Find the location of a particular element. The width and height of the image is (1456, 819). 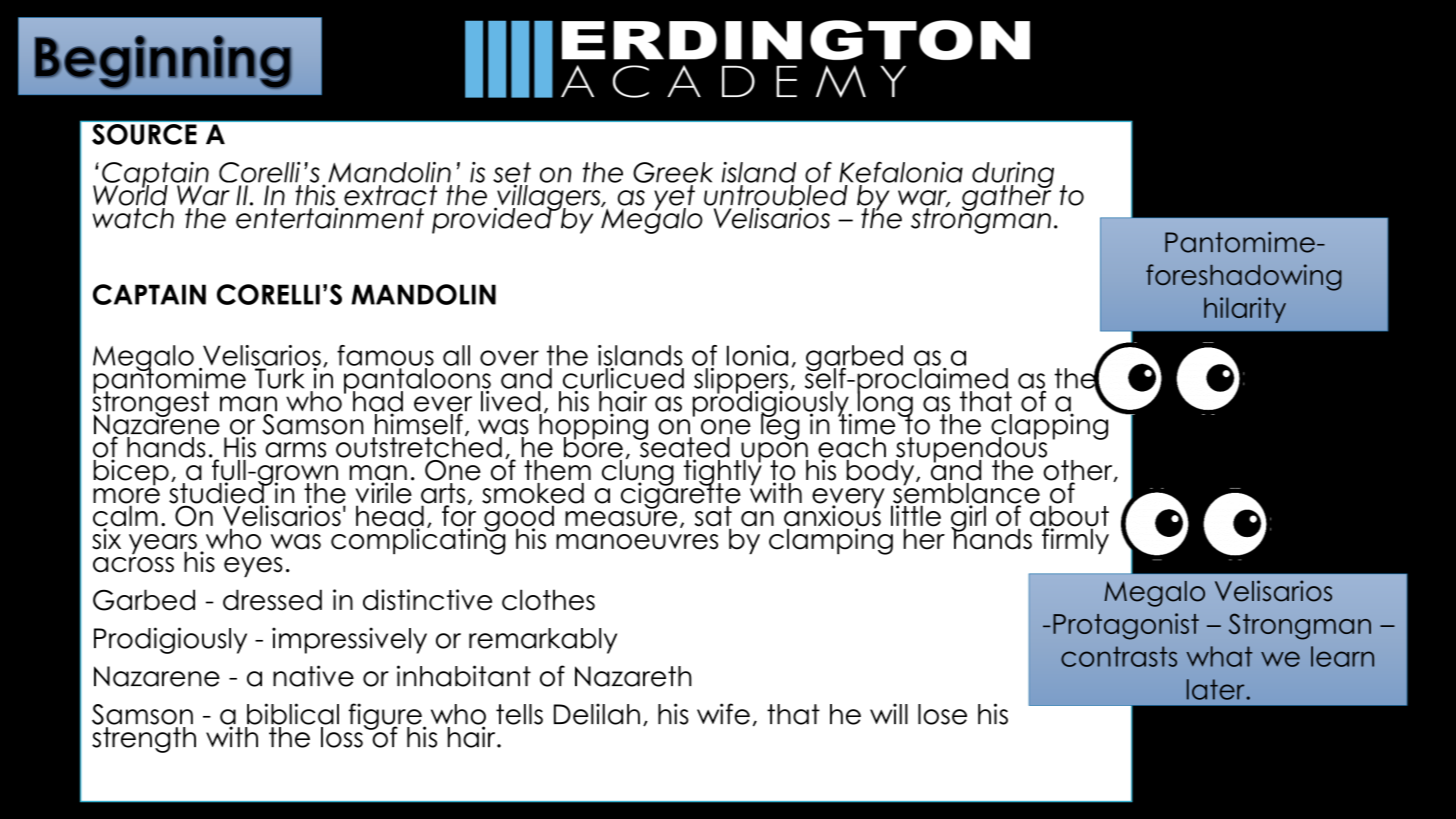

Ionia is located at coordinates (757, 355).
